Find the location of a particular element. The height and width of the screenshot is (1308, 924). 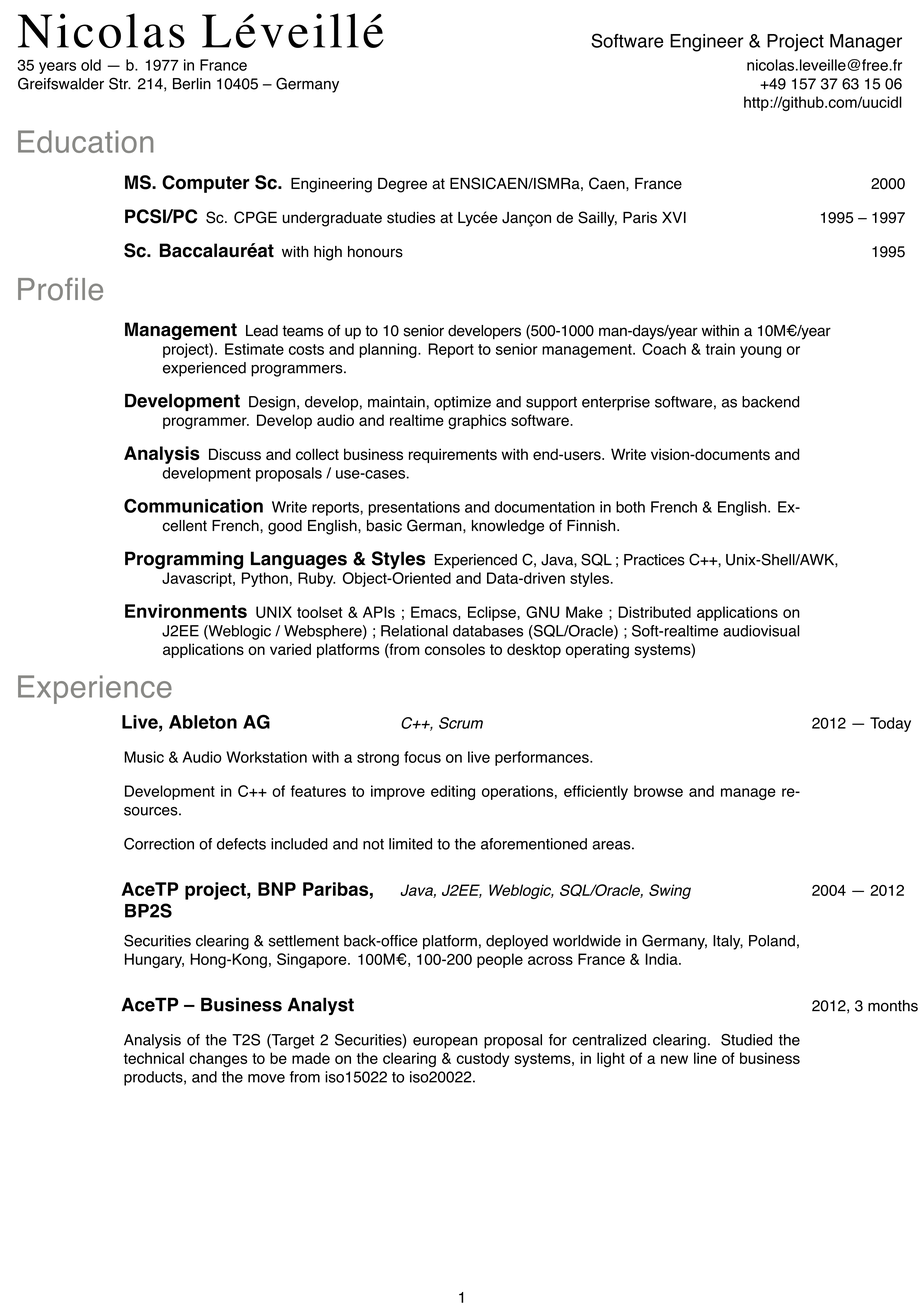

Berlin is located at coordinates (192, 84).
